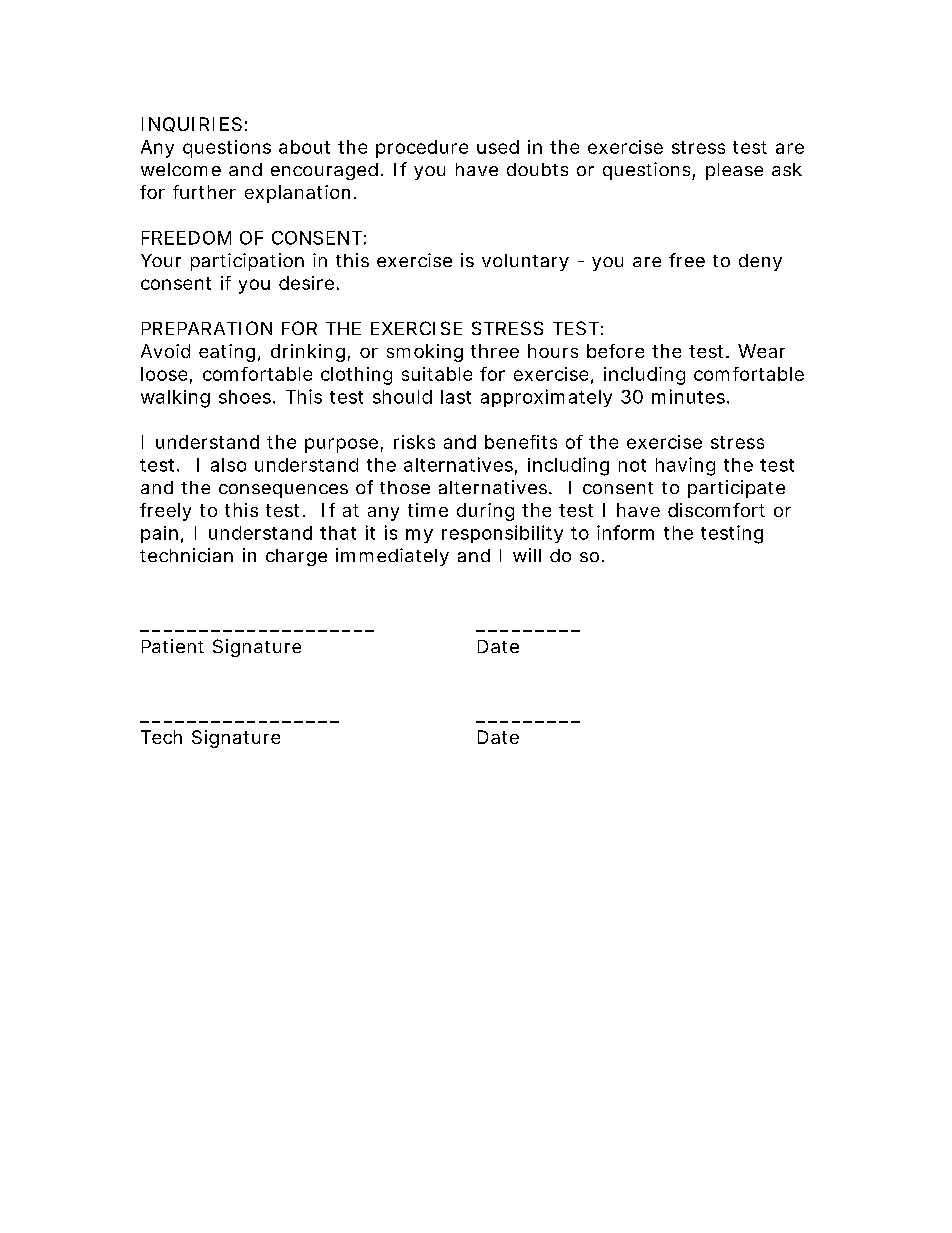 This screenshot has width=952, height=1233. What do you see at coordinates (521, 442) in the screenshot?
I see `benefits` at bounding box center [521, 442].
